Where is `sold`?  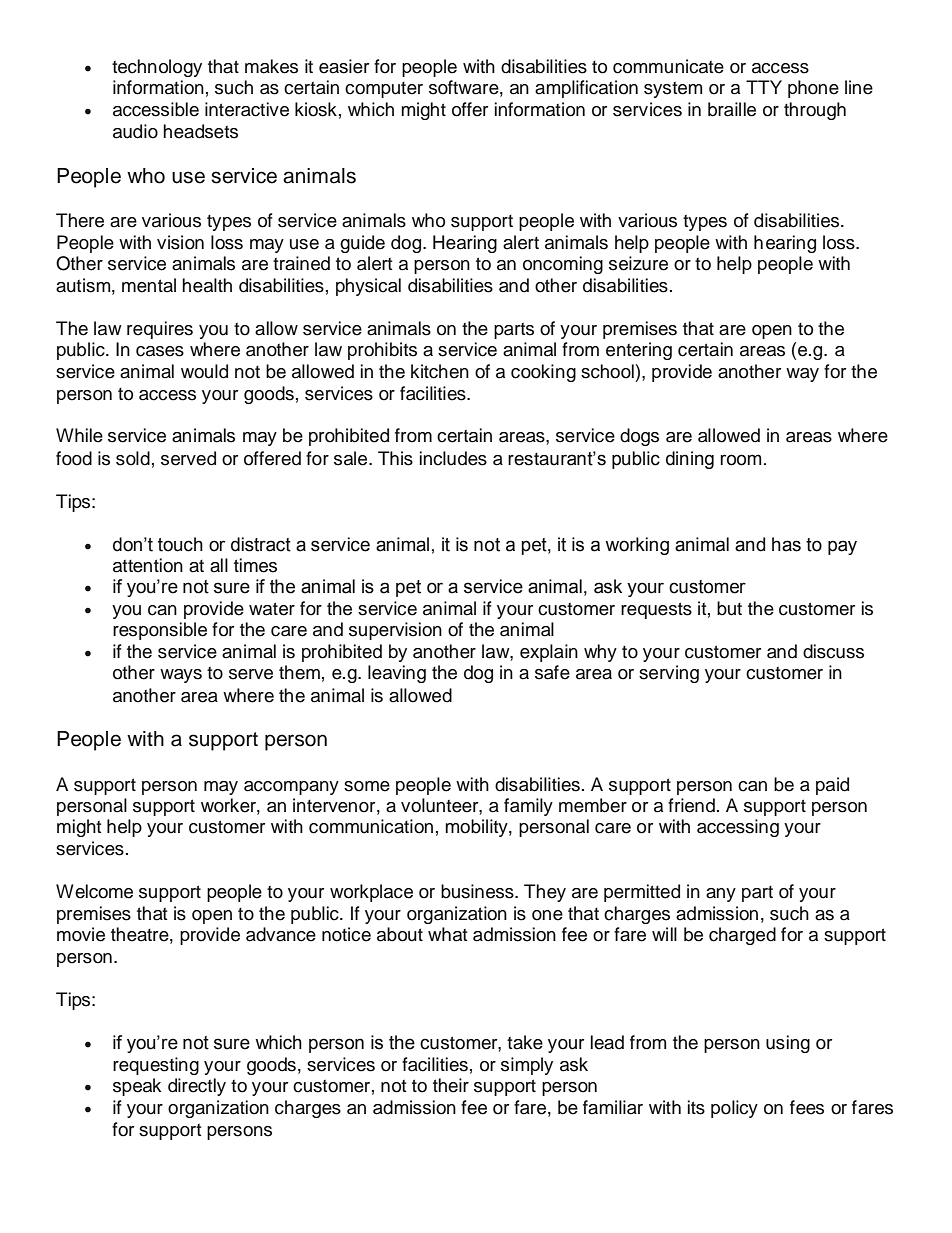 sold is located at coordinates (133, 458).
